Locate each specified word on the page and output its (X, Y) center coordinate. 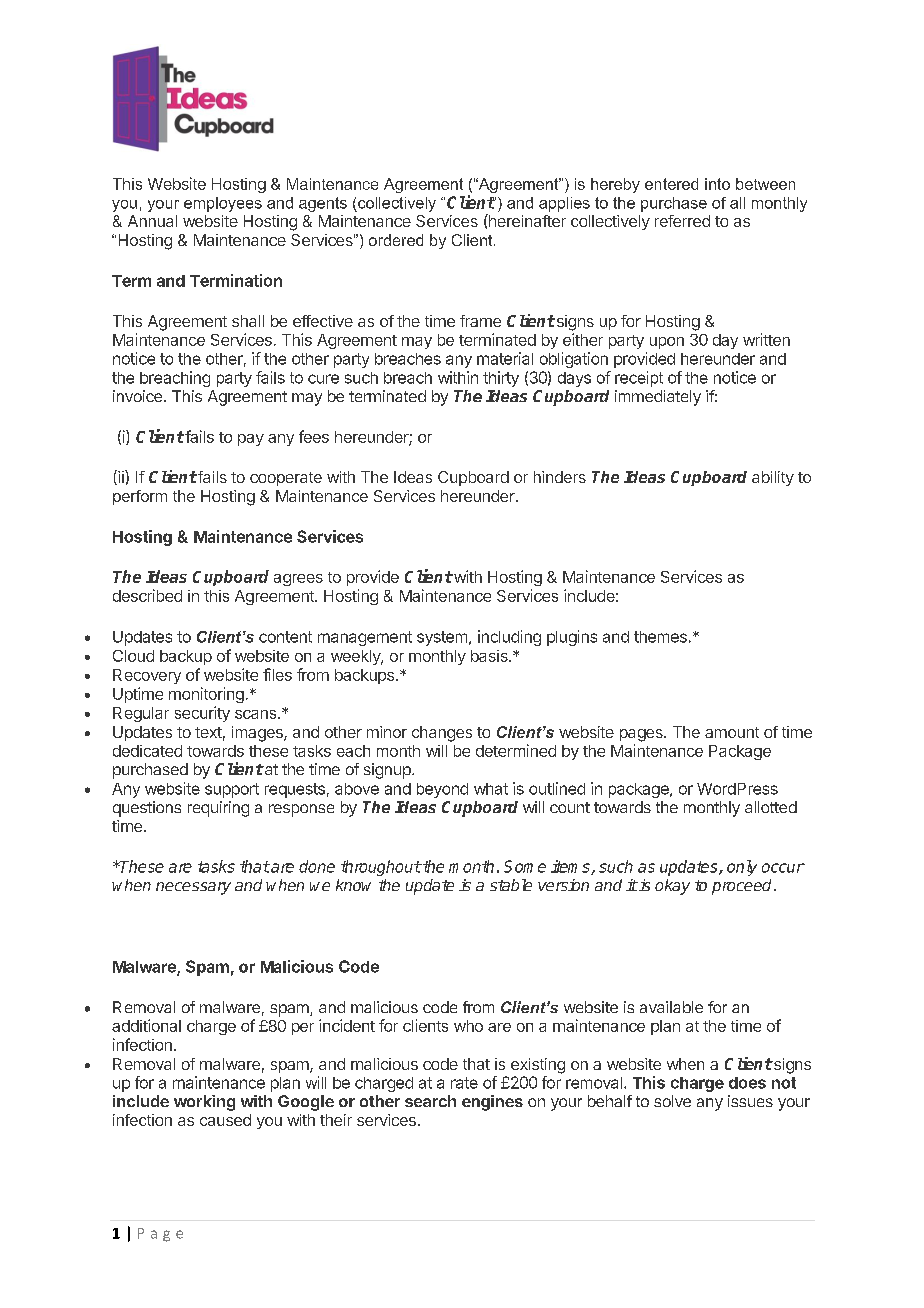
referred (682, 221)
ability (773, 478)
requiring (218, 809)
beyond (442, 790)
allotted (771, 807)
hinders (560, 477)
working (204, 1103)
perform (140, 497)
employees (223, 204)
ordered (396, 240)
